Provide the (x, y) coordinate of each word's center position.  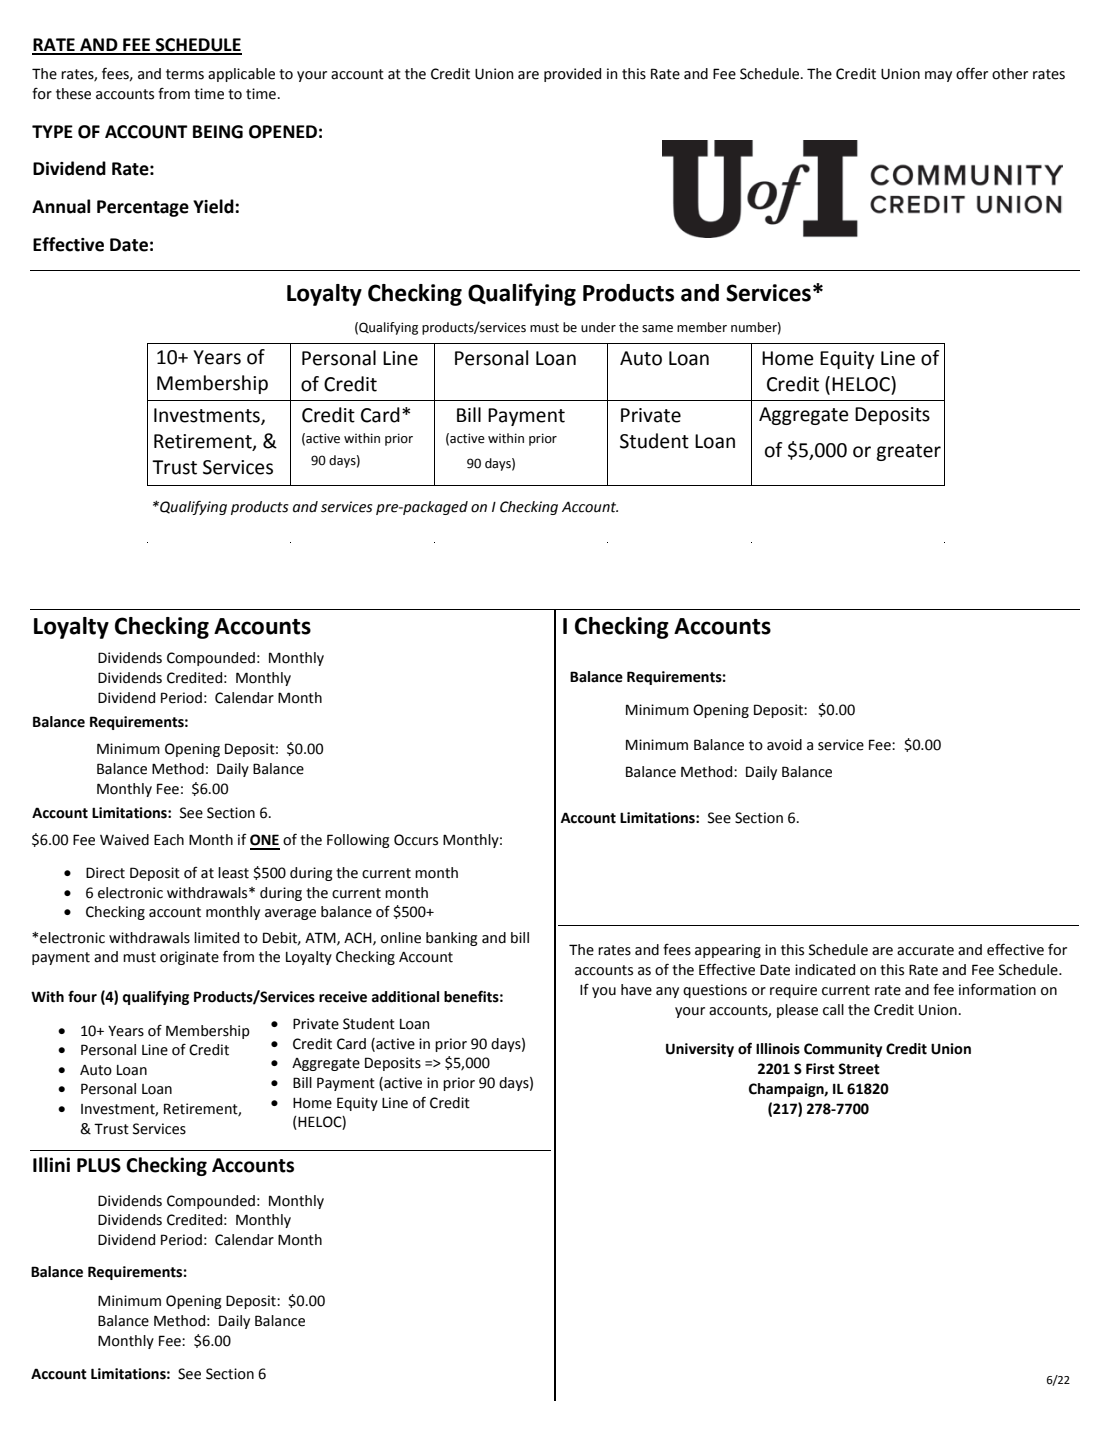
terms (185, 74)
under (598, 327)
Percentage (143, 208)
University (700, 1050)
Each (169, 840)
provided (572, 75)
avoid (784, 745)
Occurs (416, 840)
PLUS (99, 1165)
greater (908, 452)
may (938, 76)
